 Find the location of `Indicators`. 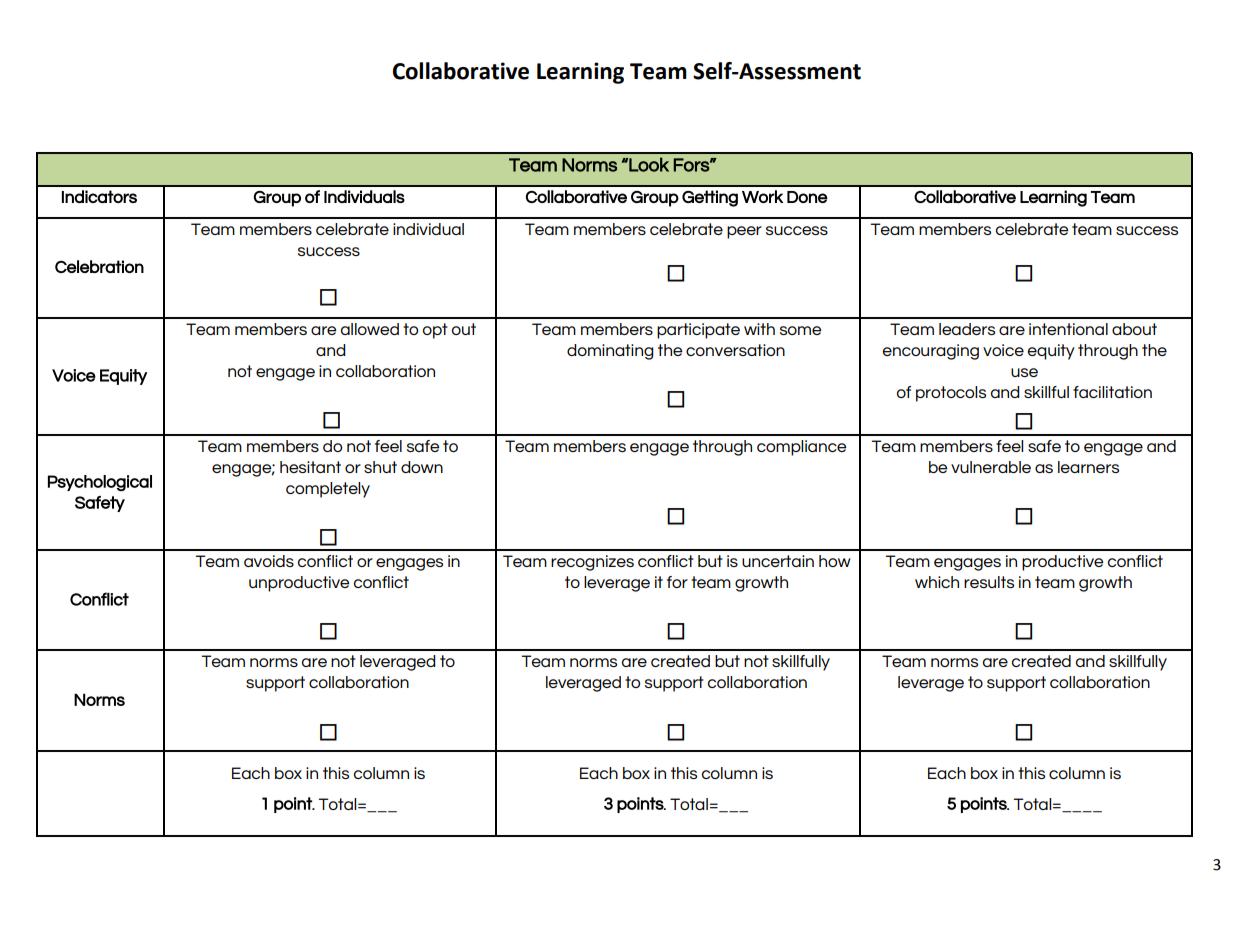

Indicators is located at coordinates (99, 196).
